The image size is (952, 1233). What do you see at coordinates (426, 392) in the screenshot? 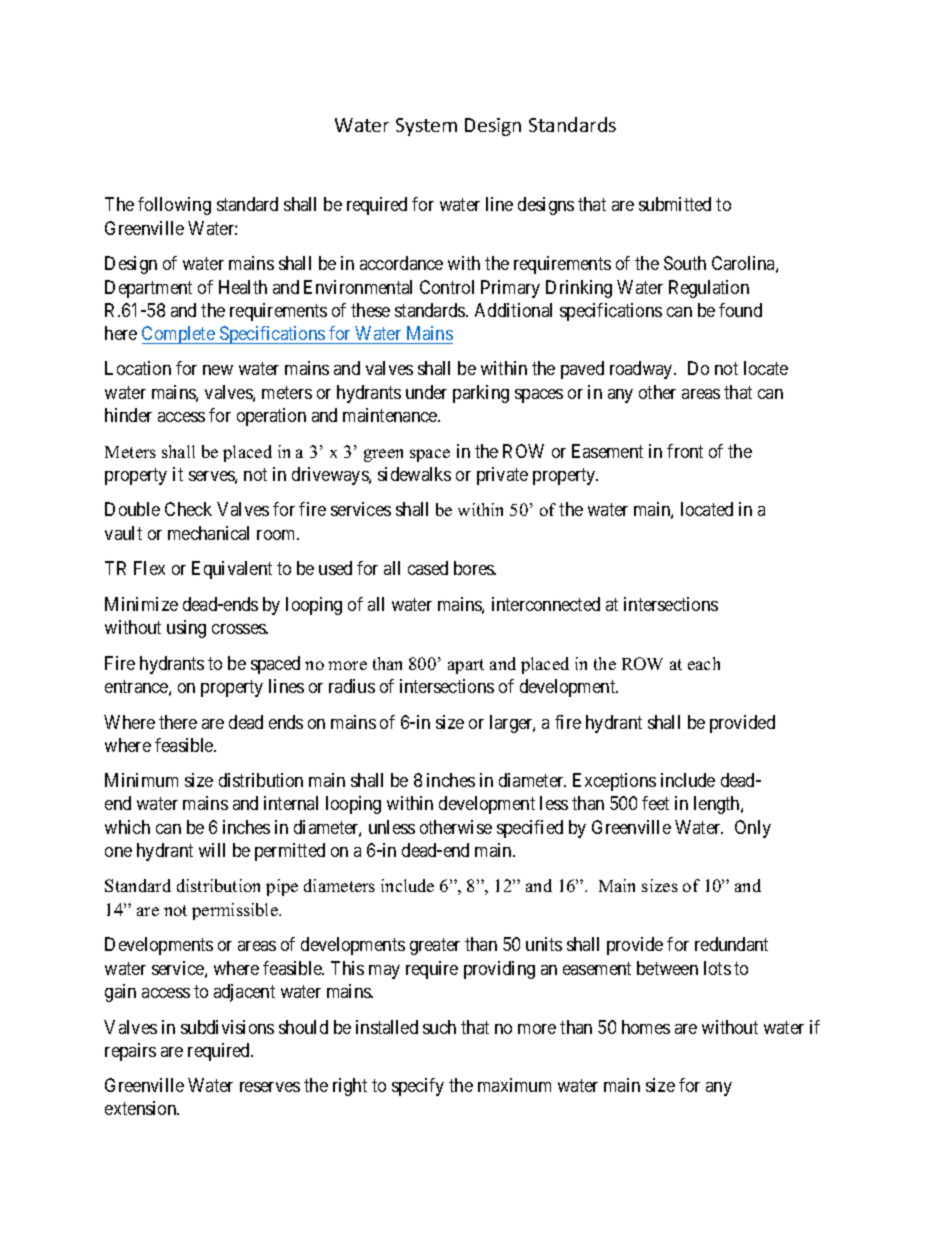
I see `under` at bounding box center [426, 392].
